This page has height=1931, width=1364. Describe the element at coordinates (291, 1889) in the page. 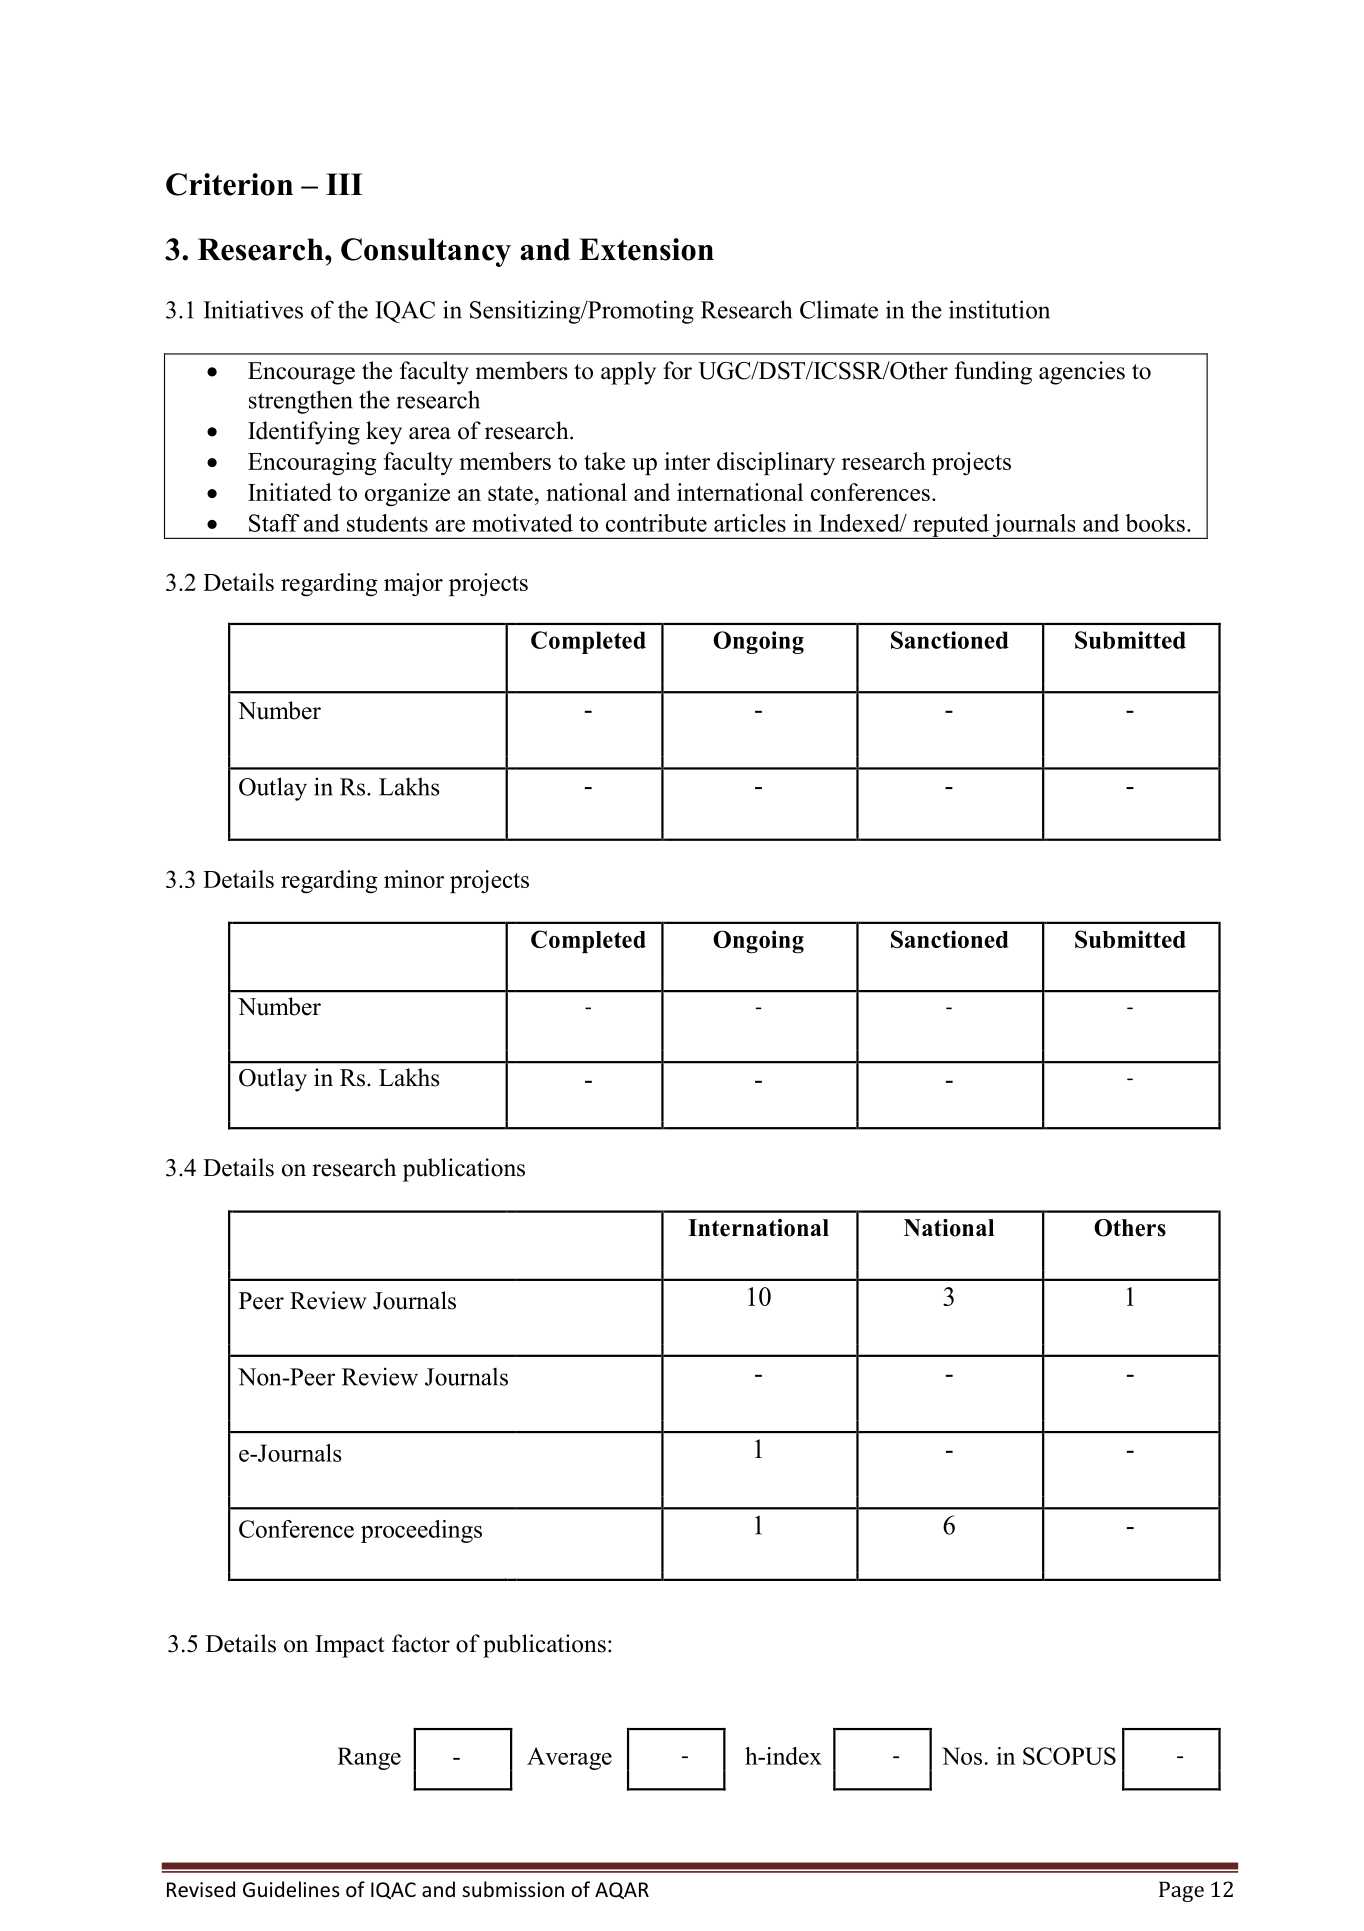

I see `Guidelines` at that location.
